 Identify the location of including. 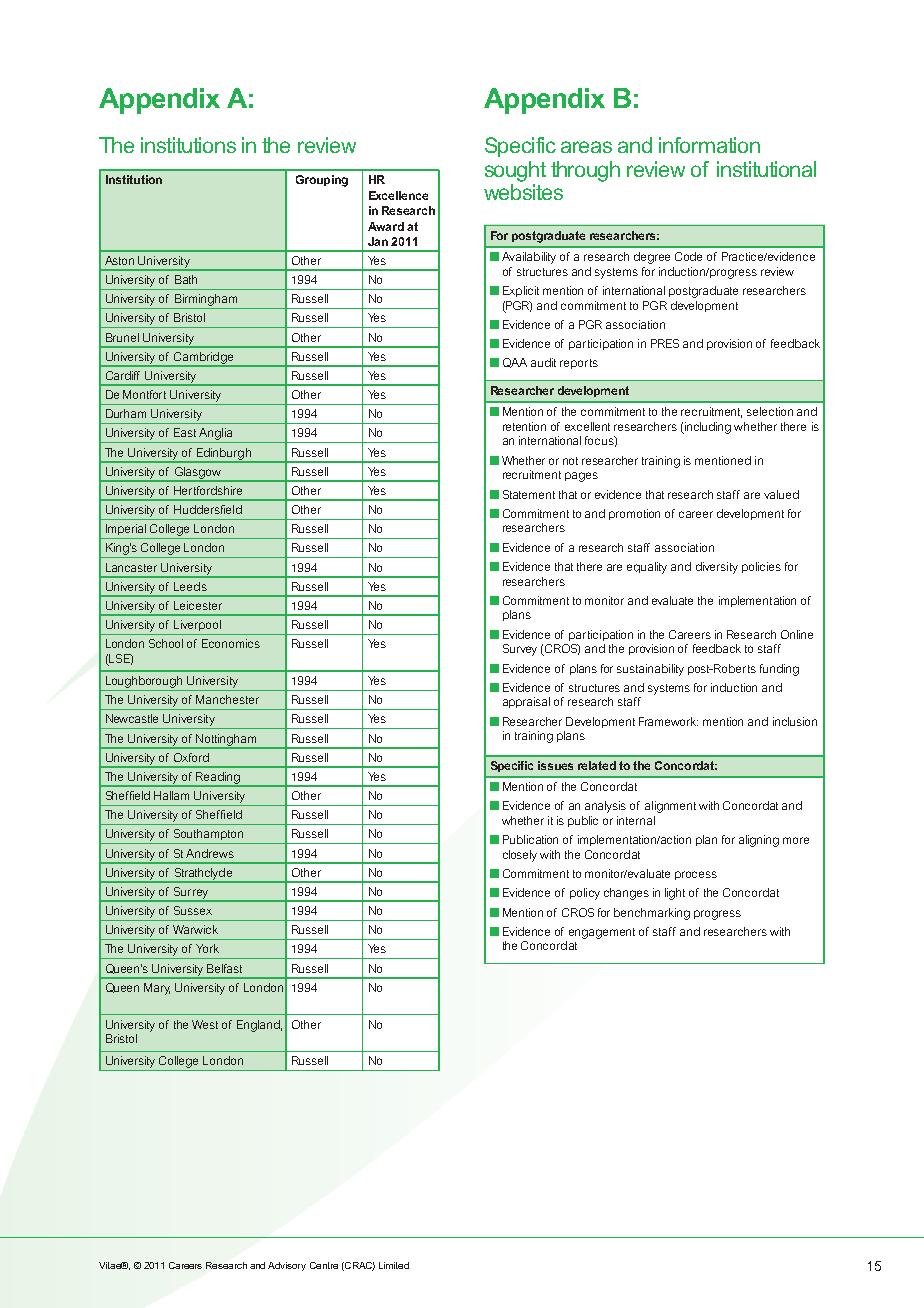
(707, 428).
